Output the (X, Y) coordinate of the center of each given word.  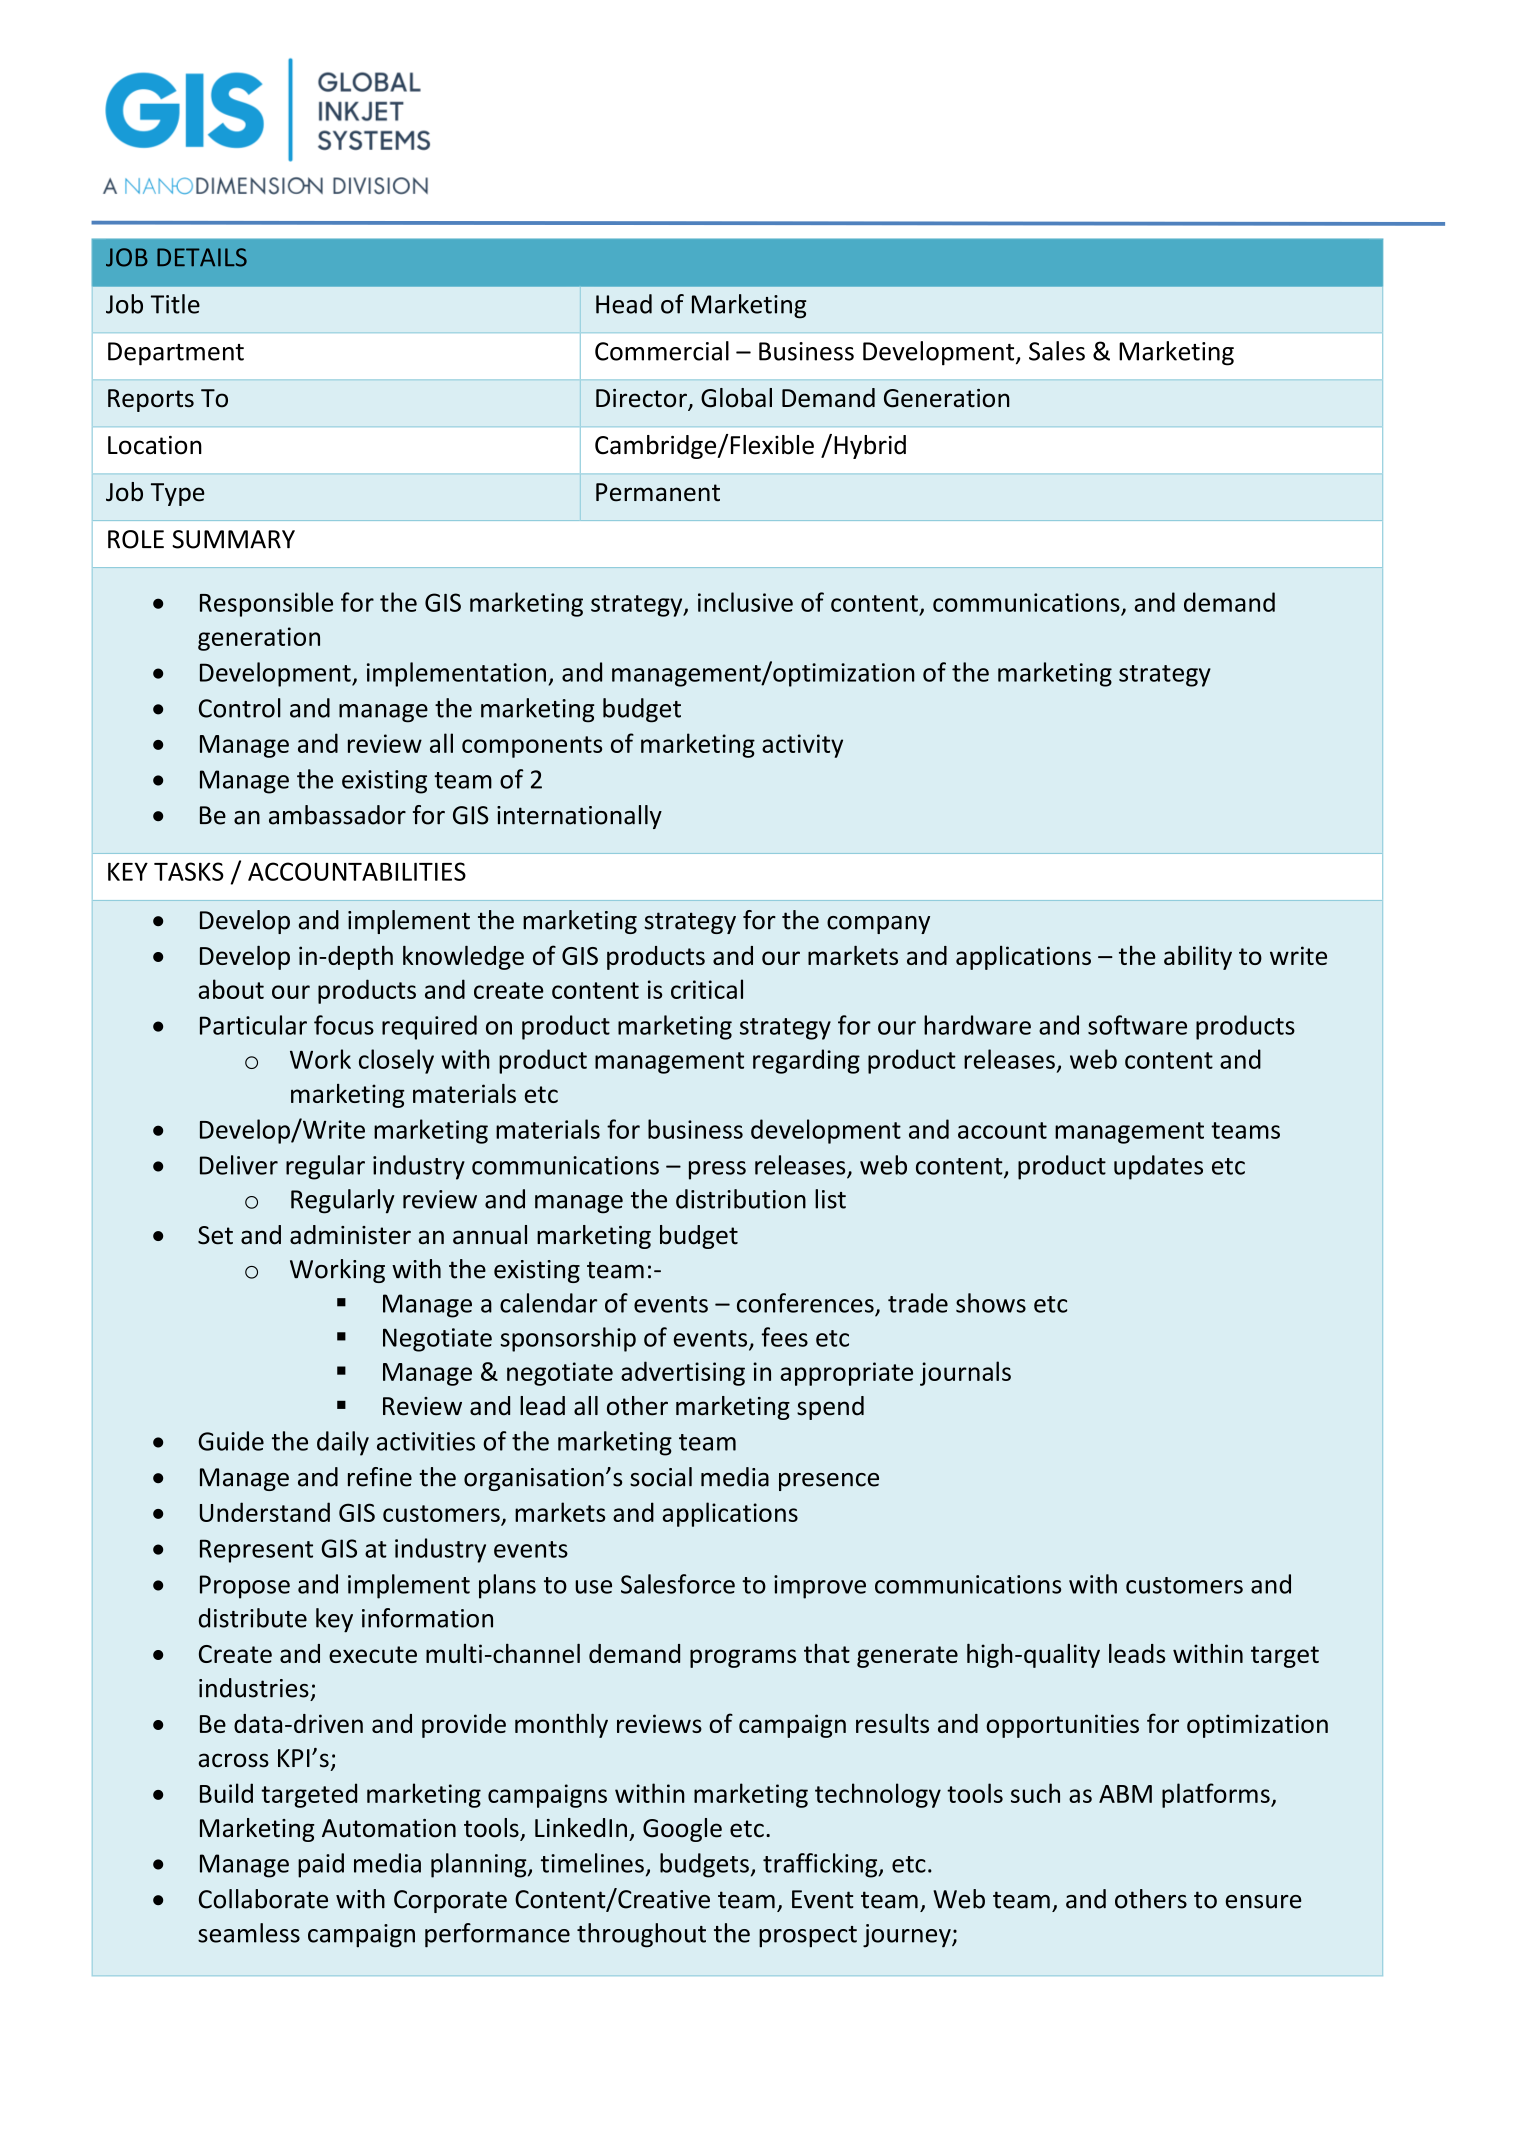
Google (682, 1830)
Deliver (239, 1165)
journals (965, 1373)
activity (802, 746)
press (717, 1170)
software (1137, 1025)
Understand (265, 1512)
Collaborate (263, 1899)
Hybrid (870, 447)
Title (175, 304)
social (661, 1477)
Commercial (662, 351)
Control (240, 708)
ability (1198, 957)
